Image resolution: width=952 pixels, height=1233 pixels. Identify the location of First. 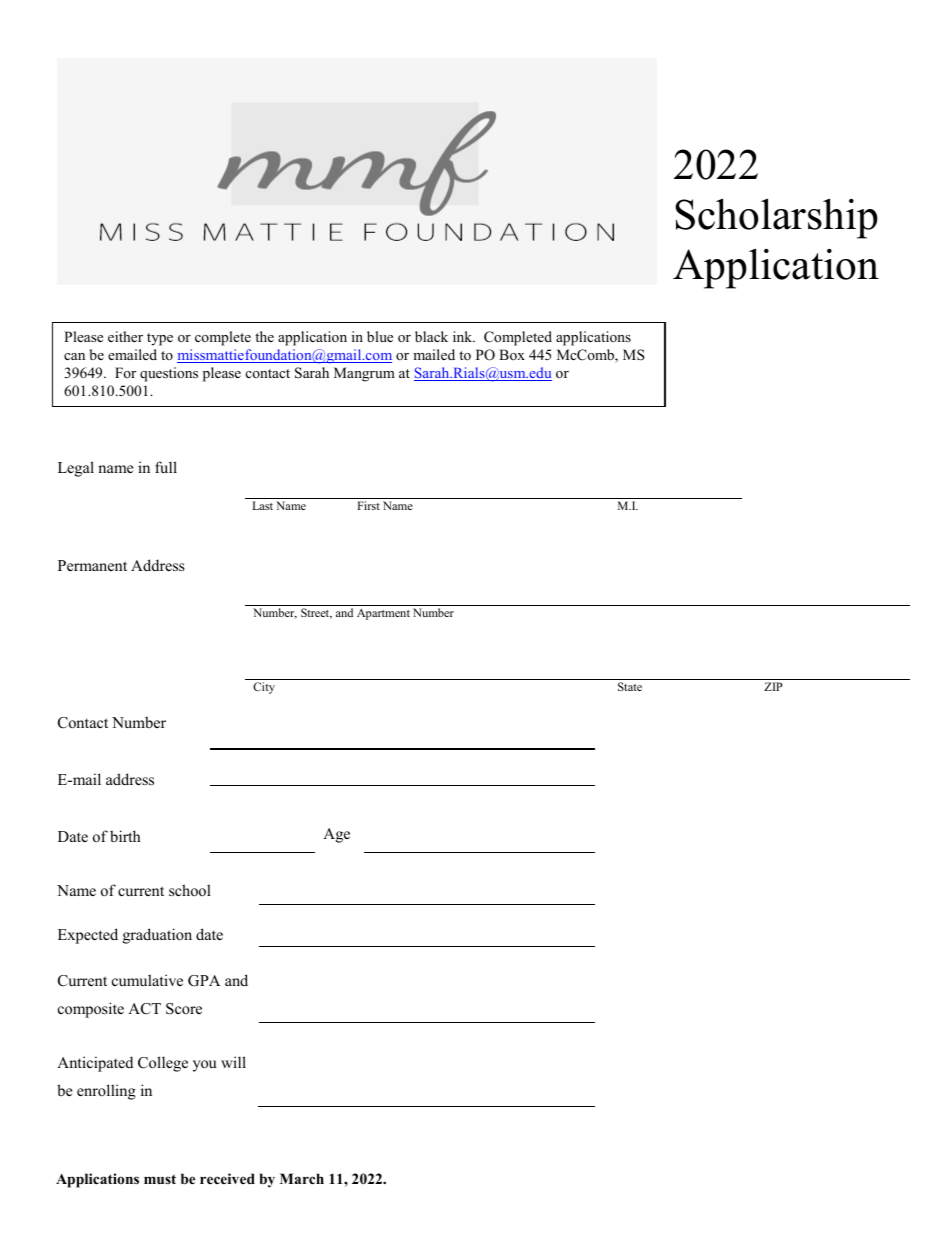
(368, 505).
